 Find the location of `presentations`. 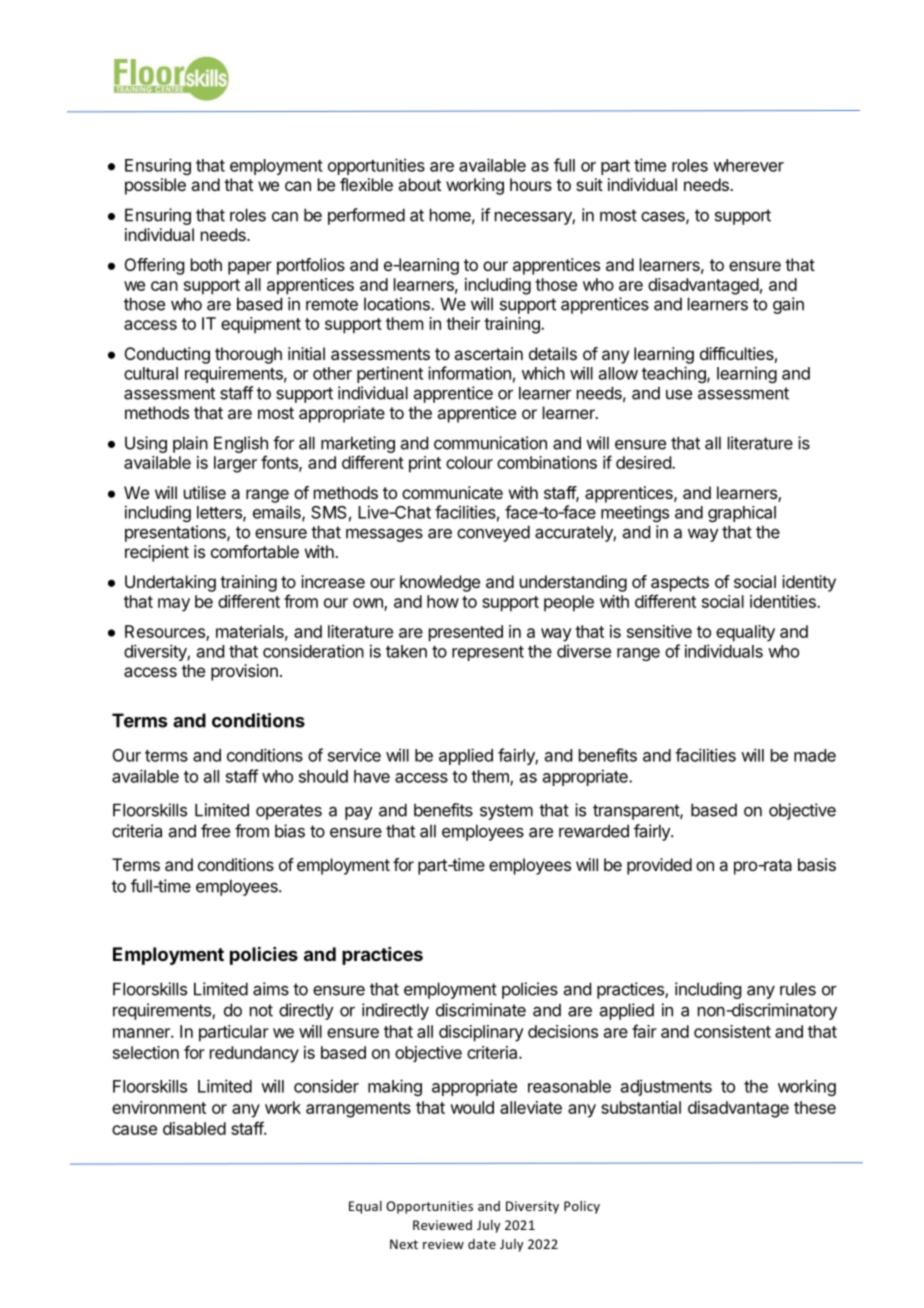

presentations is located at coordinates (176, 533).
